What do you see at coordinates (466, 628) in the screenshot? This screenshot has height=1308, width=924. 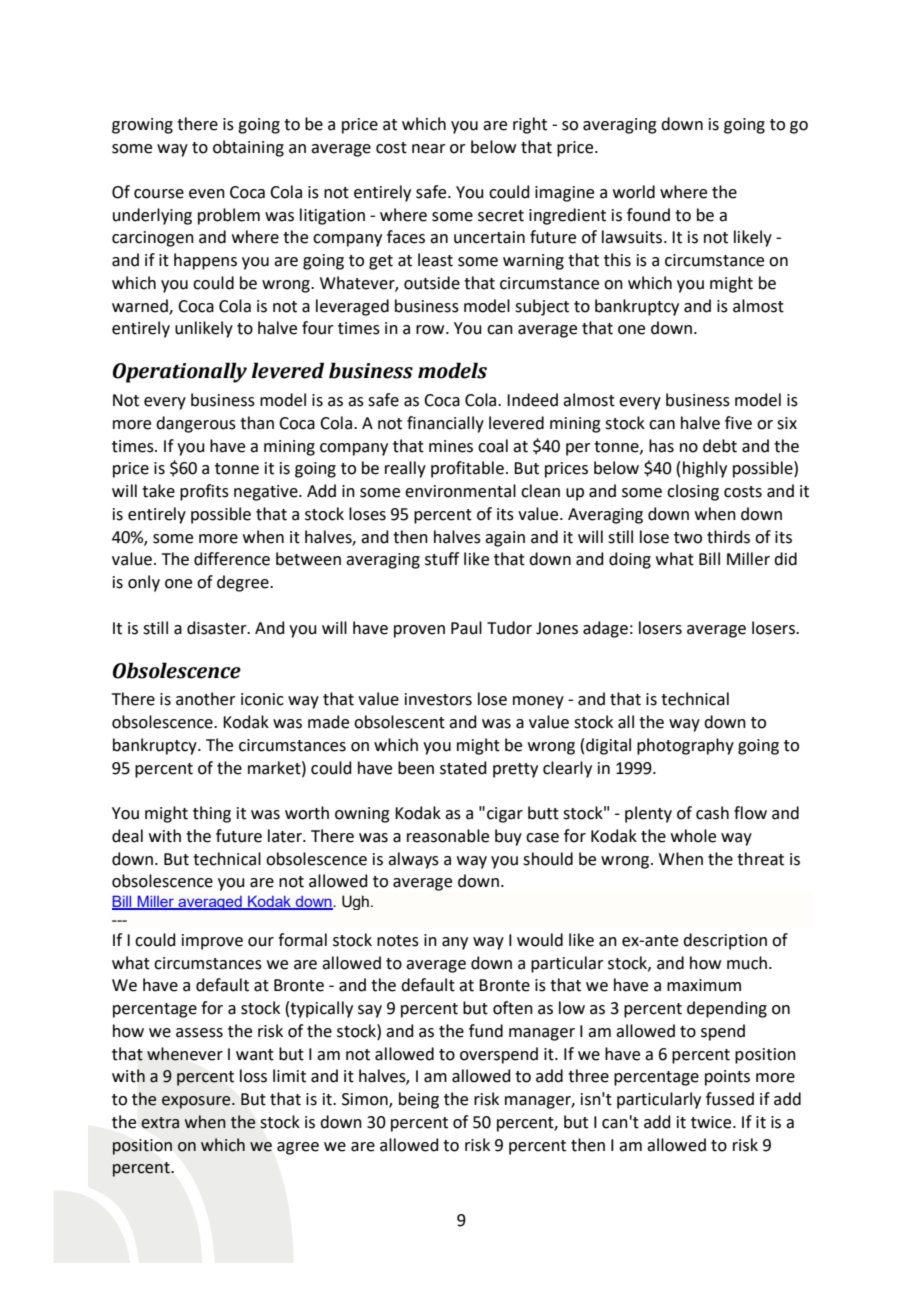 I see `Paul` at bounding box center [466, 628].
